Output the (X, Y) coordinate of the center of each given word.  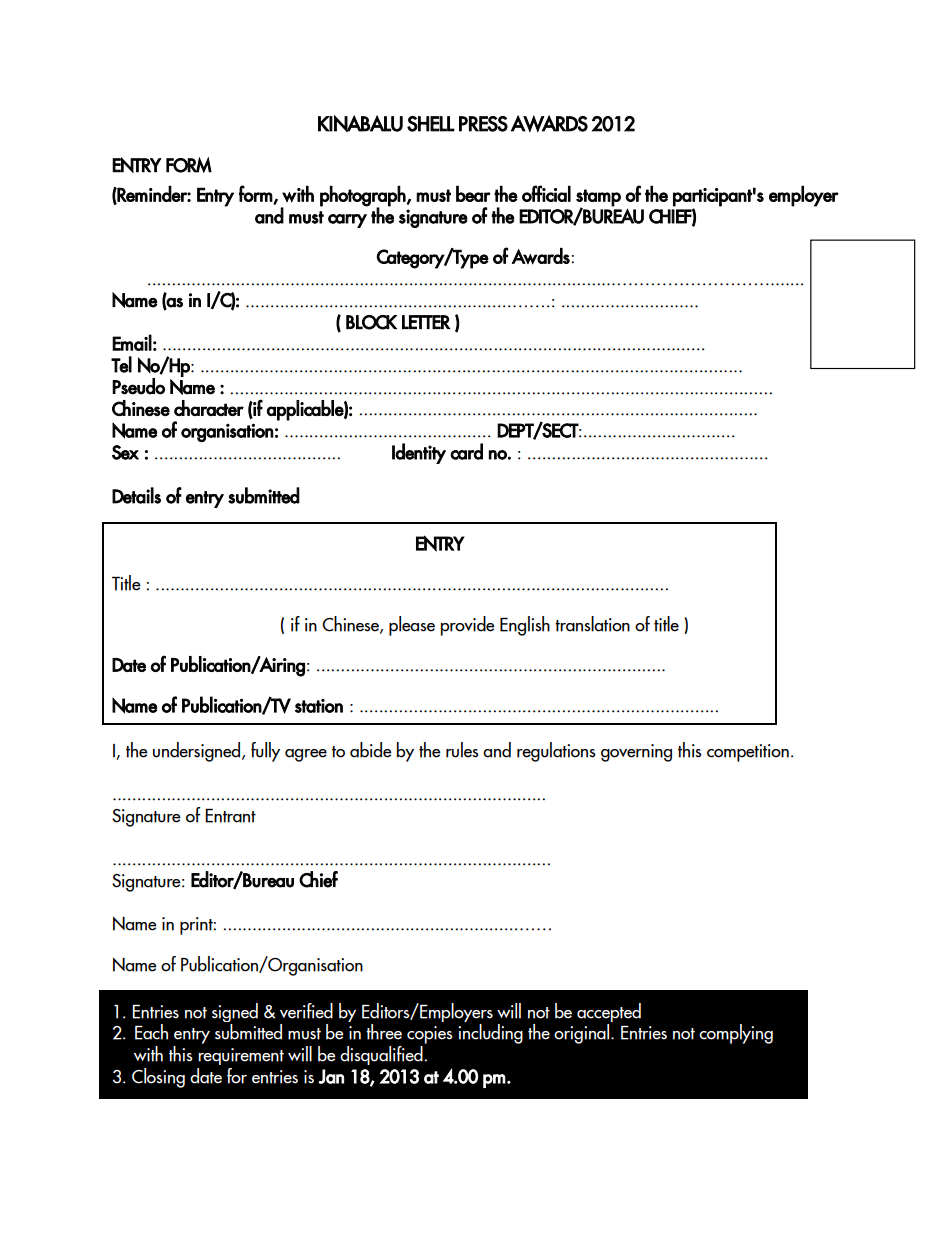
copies (430, 1035)
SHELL (431, 124)
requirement (241, 1056)
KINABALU (360, 123)
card (466, 451)
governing (636, 753)
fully (265, 752)
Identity (419, 453)
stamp (598, 198)
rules (462, 750)
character (209, 408)
